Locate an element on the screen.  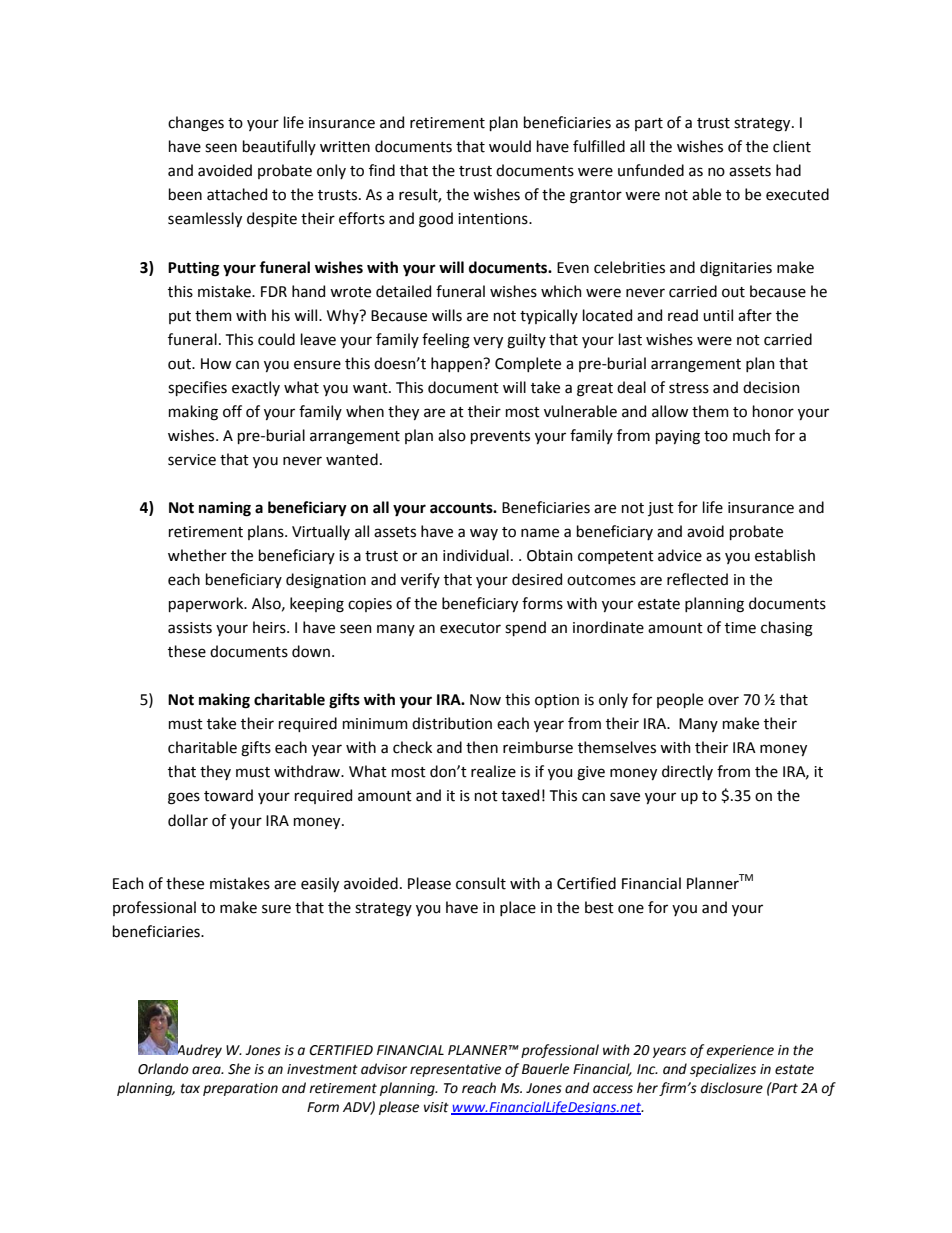
directly is located at coordinates (687, 772).
